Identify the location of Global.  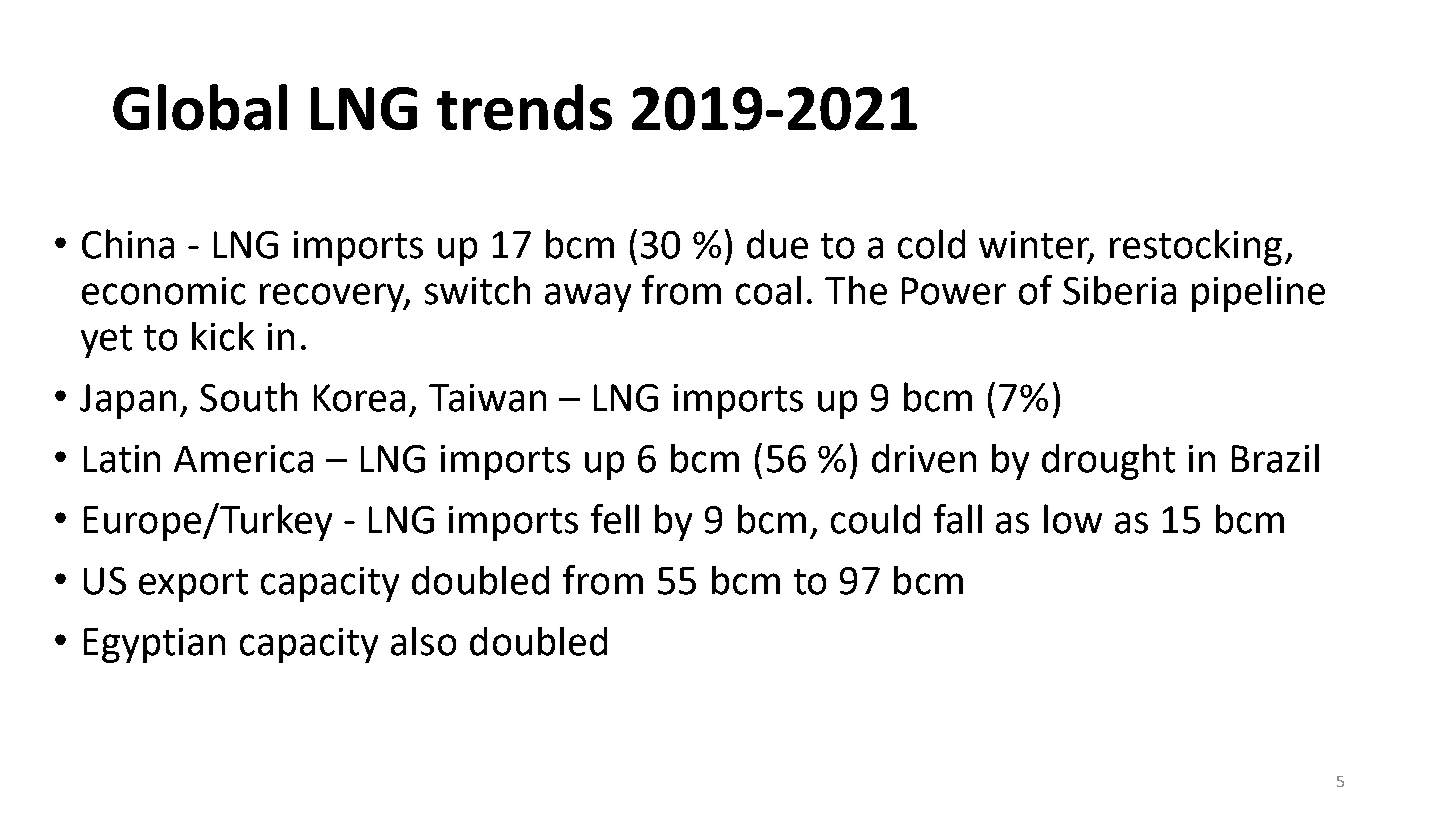
(200, 107).
